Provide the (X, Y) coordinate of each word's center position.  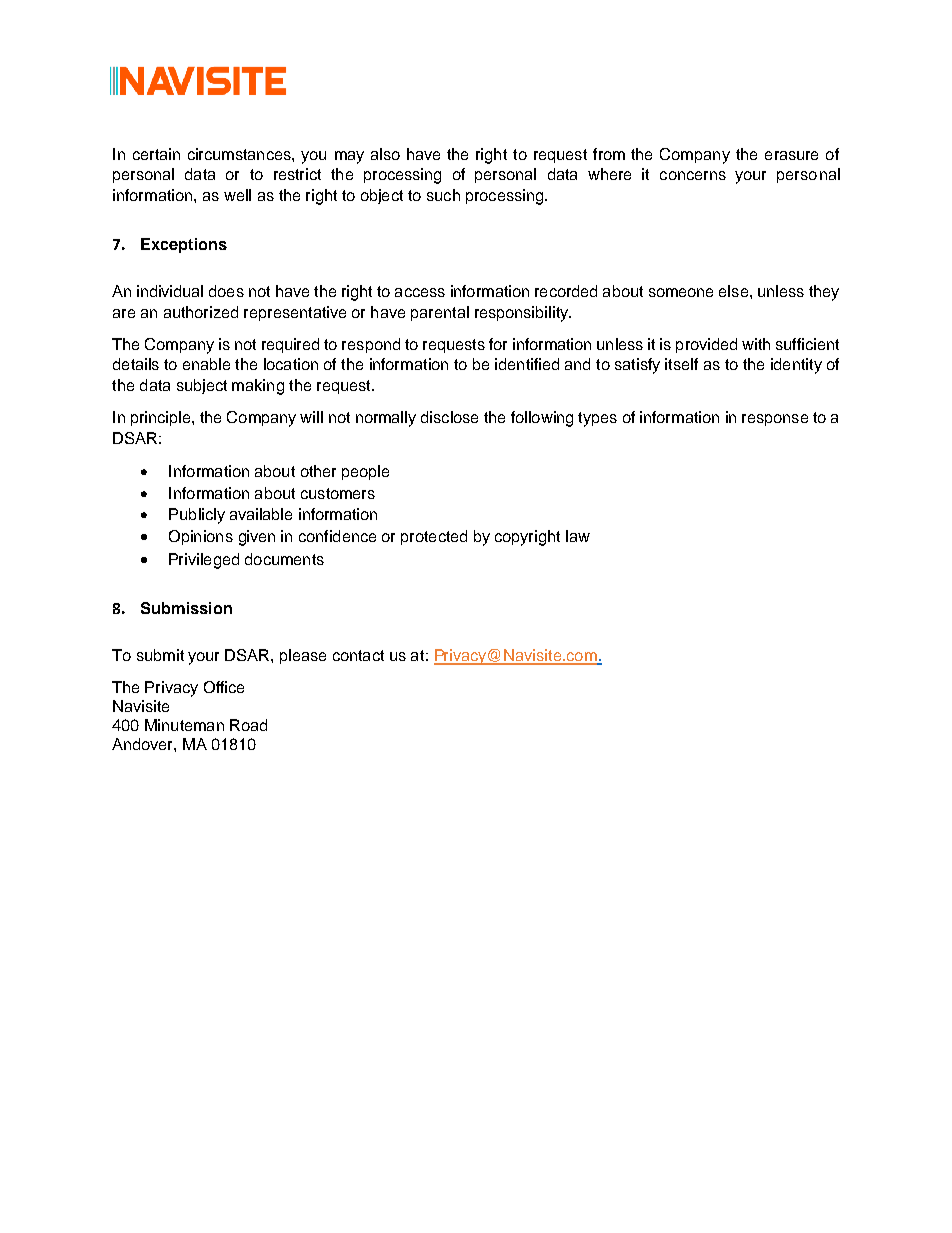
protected (434, 537)
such (443, 195)
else (735, 291)
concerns (693, 175)
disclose (449, 417)
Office (224, 687)
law (578, 536)
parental (440, 313)
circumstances (240, 154)
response (775, 420)
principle (162, 418)
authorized (201, 312)
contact (358, 655)
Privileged (204, 561)
